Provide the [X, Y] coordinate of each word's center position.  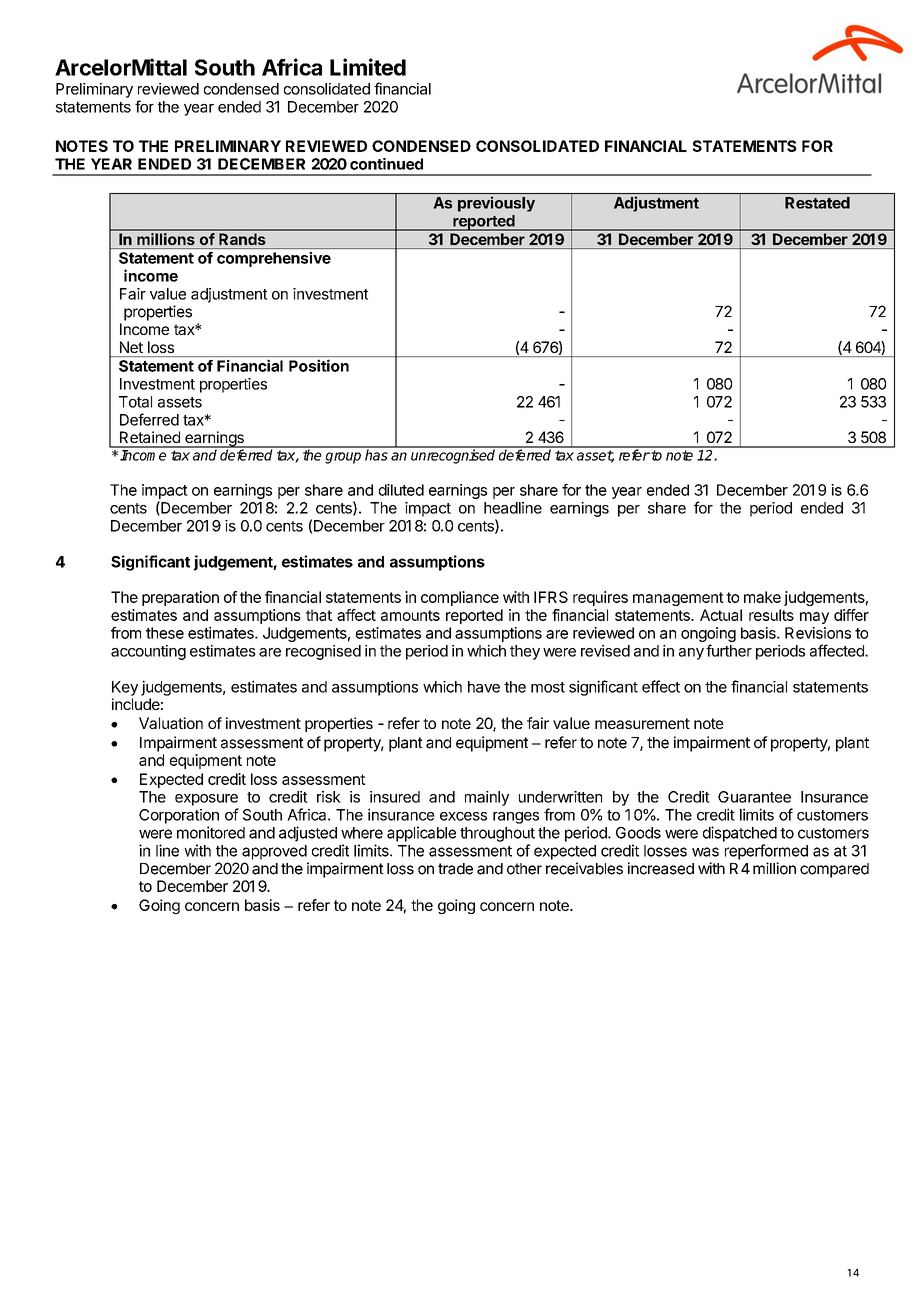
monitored [211, 832]
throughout [497, 834]
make [762, 597]
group [343, 458]
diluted [401, 490]
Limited [368, 67]
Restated [817, 203]
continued [386, 164]
